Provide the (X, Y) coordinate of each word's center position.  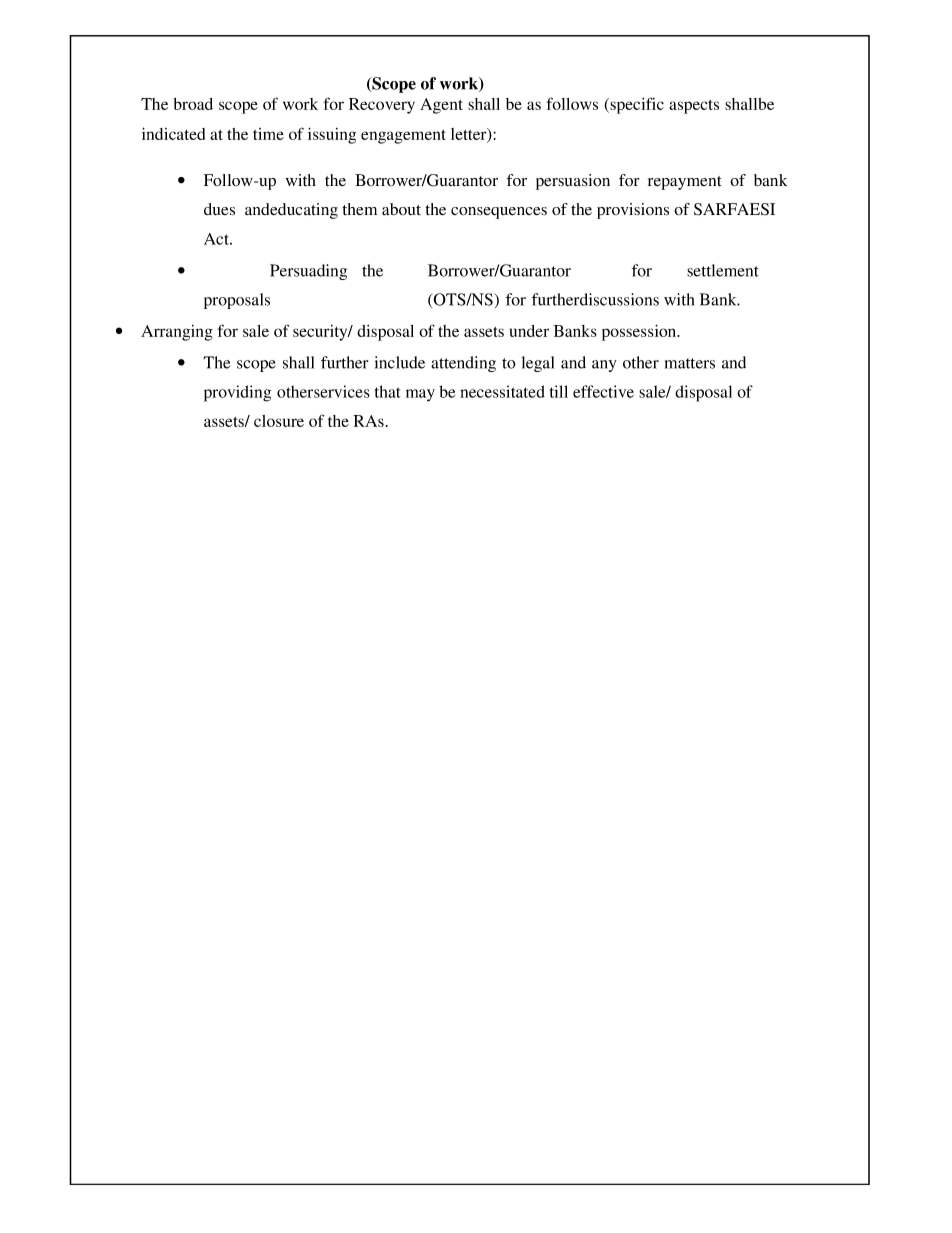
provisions (633, 211)
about (401, 209)
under (529, 331)
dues (219, 209)
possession (640, 332)
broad (193, 104)
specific (636, 105)
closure (279, 421)
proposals (237, 301)
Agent (441, 106)
